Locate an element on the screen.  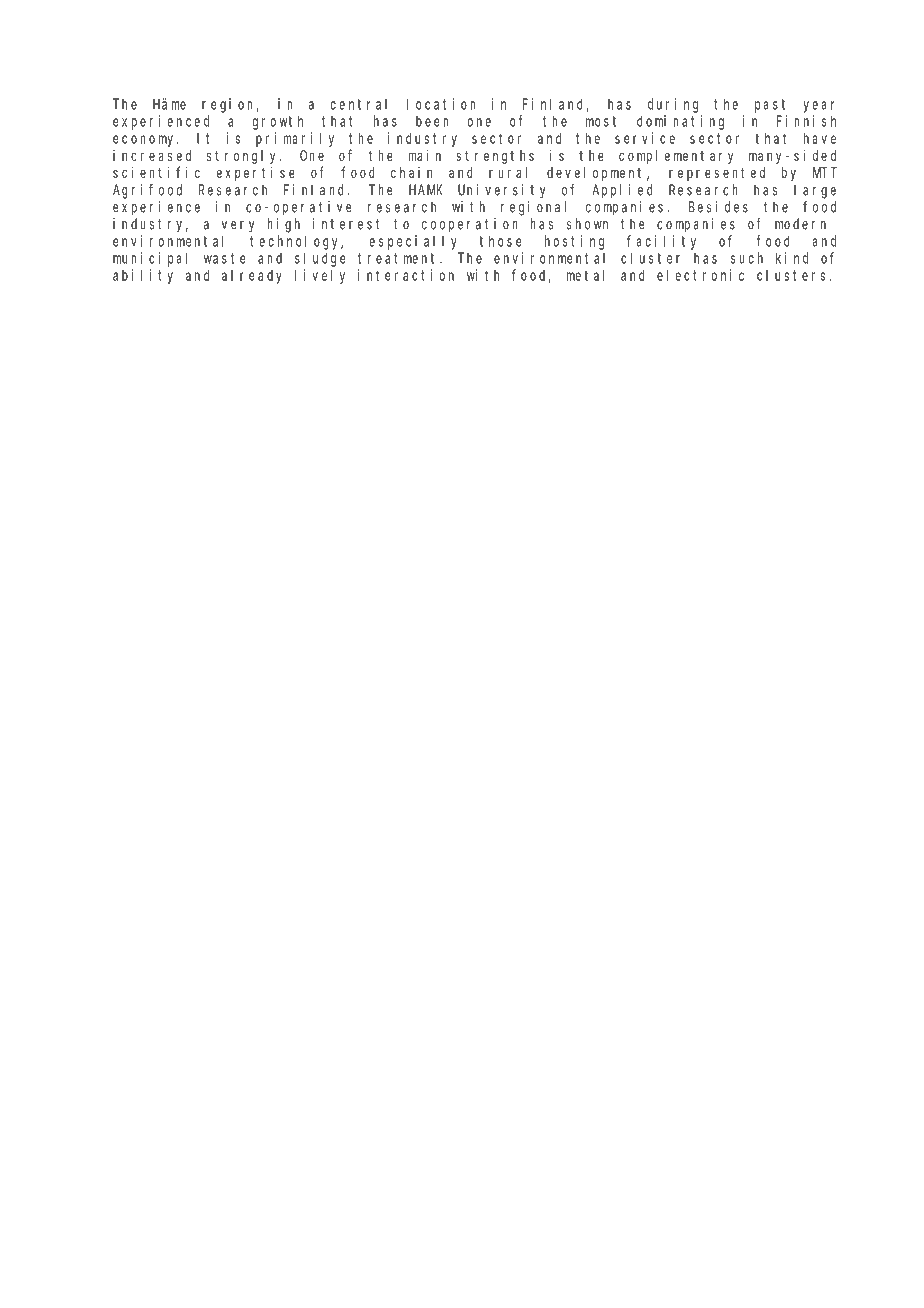
sludge is located at coordinates (320, 259).
